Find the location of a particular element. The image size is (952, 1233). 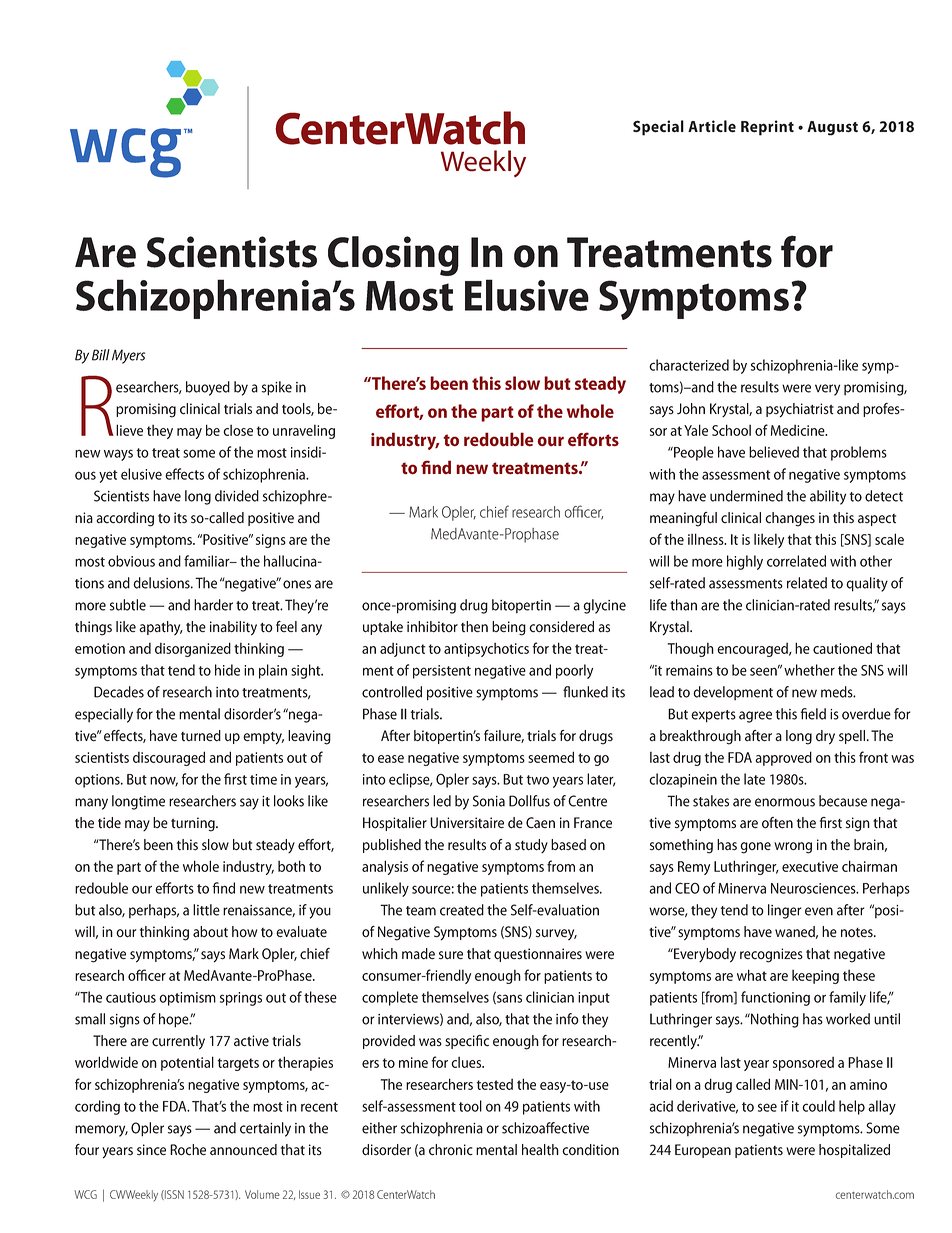

Closing is located at coordinates (393, 256).
